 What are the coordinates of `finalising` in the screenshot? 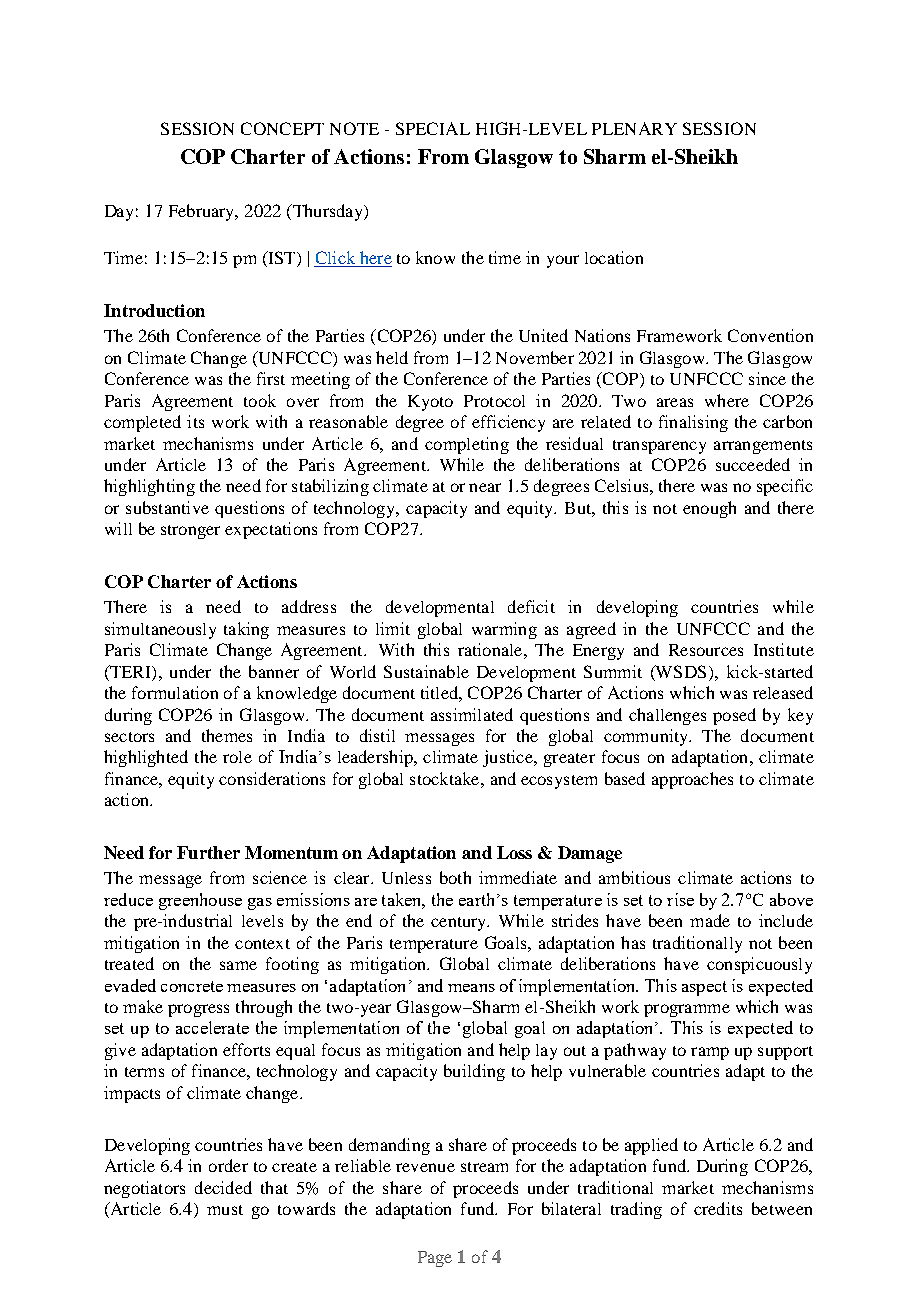 It's located at (693, 423).
